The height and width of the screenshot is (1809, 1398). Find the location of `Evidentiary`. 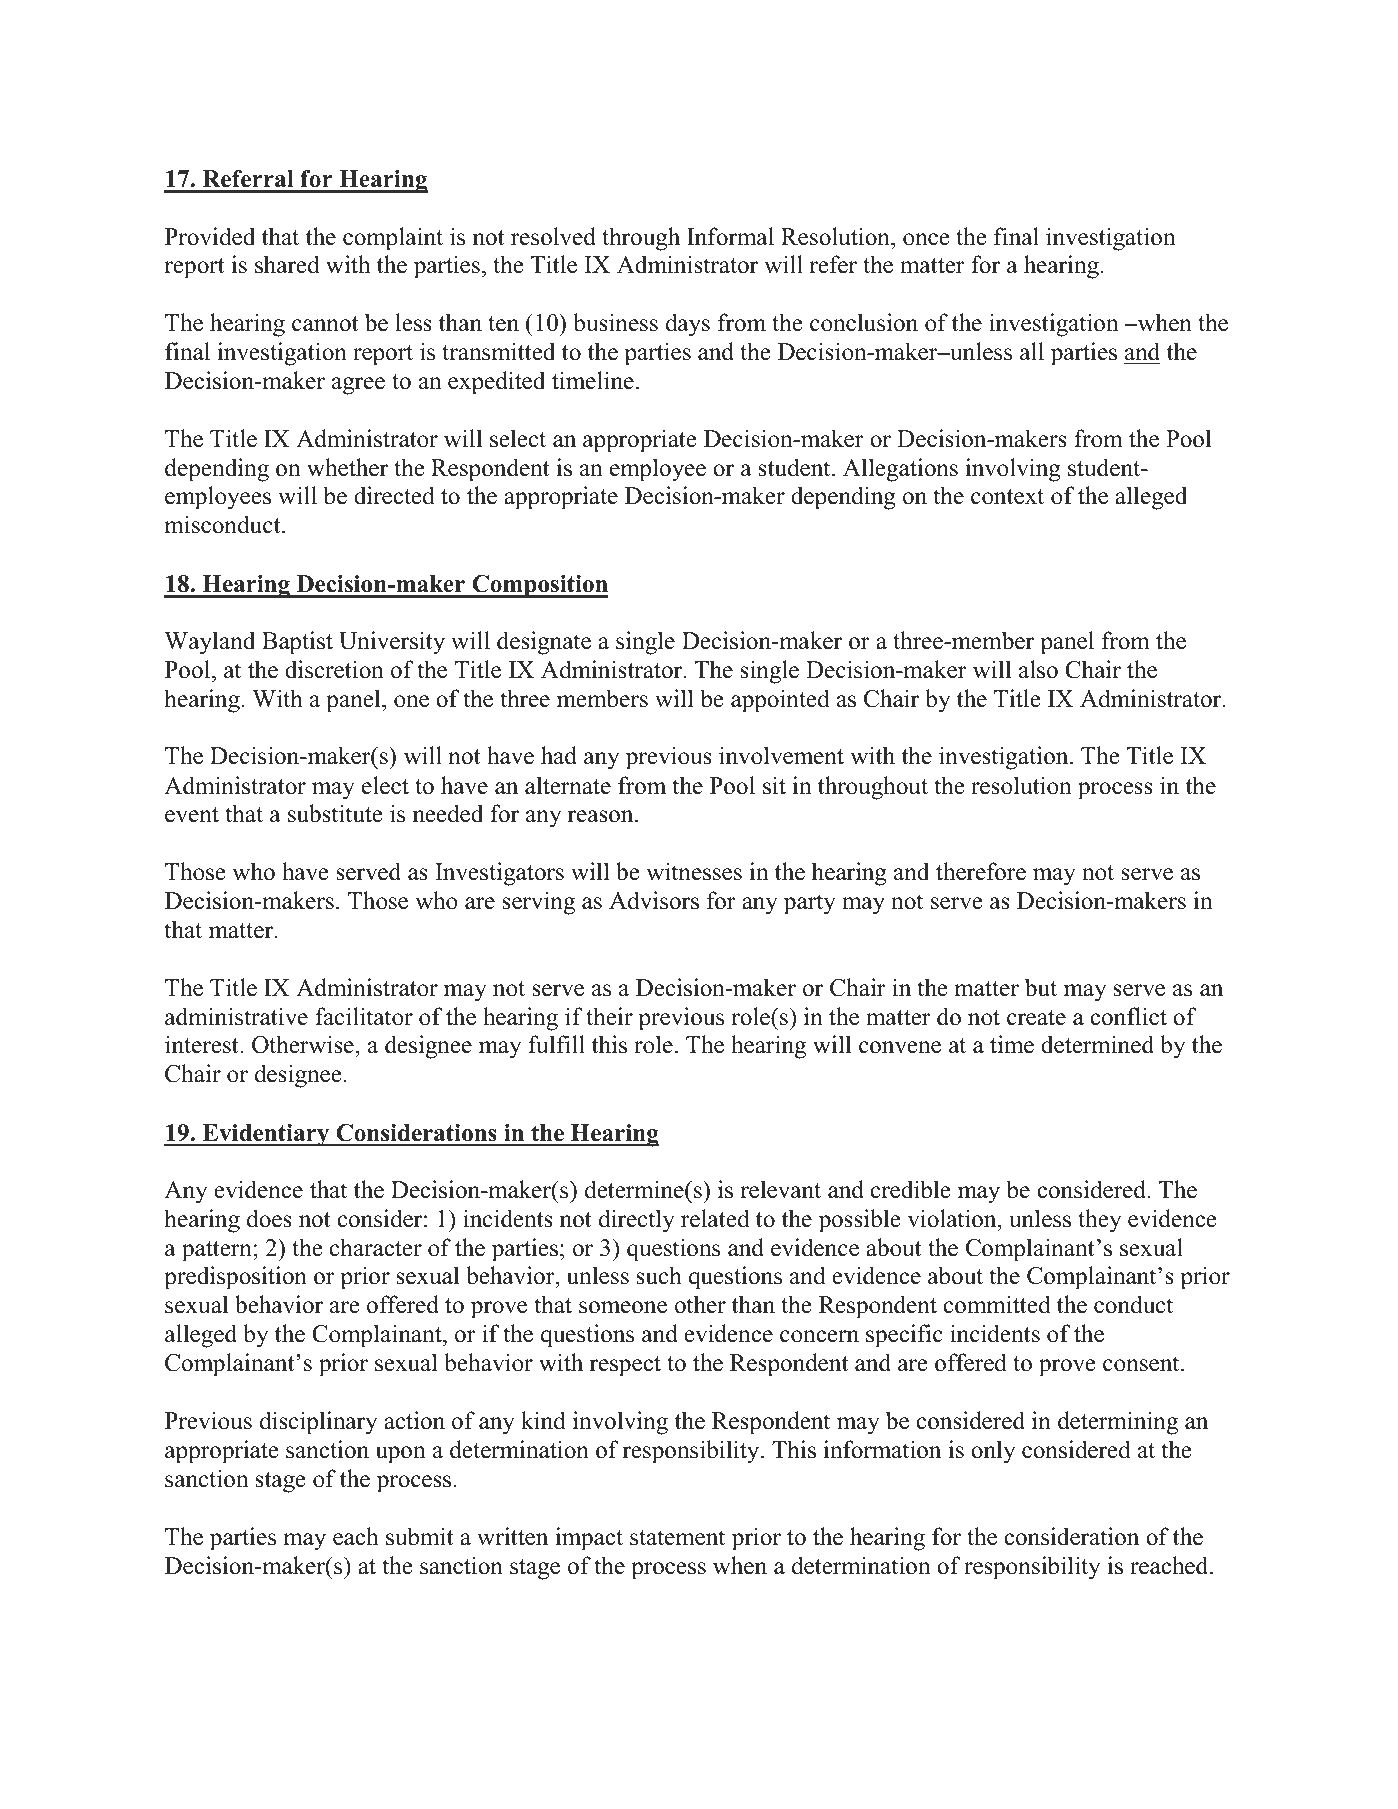

Evidentiary is located at coordinates (266, 1135).
